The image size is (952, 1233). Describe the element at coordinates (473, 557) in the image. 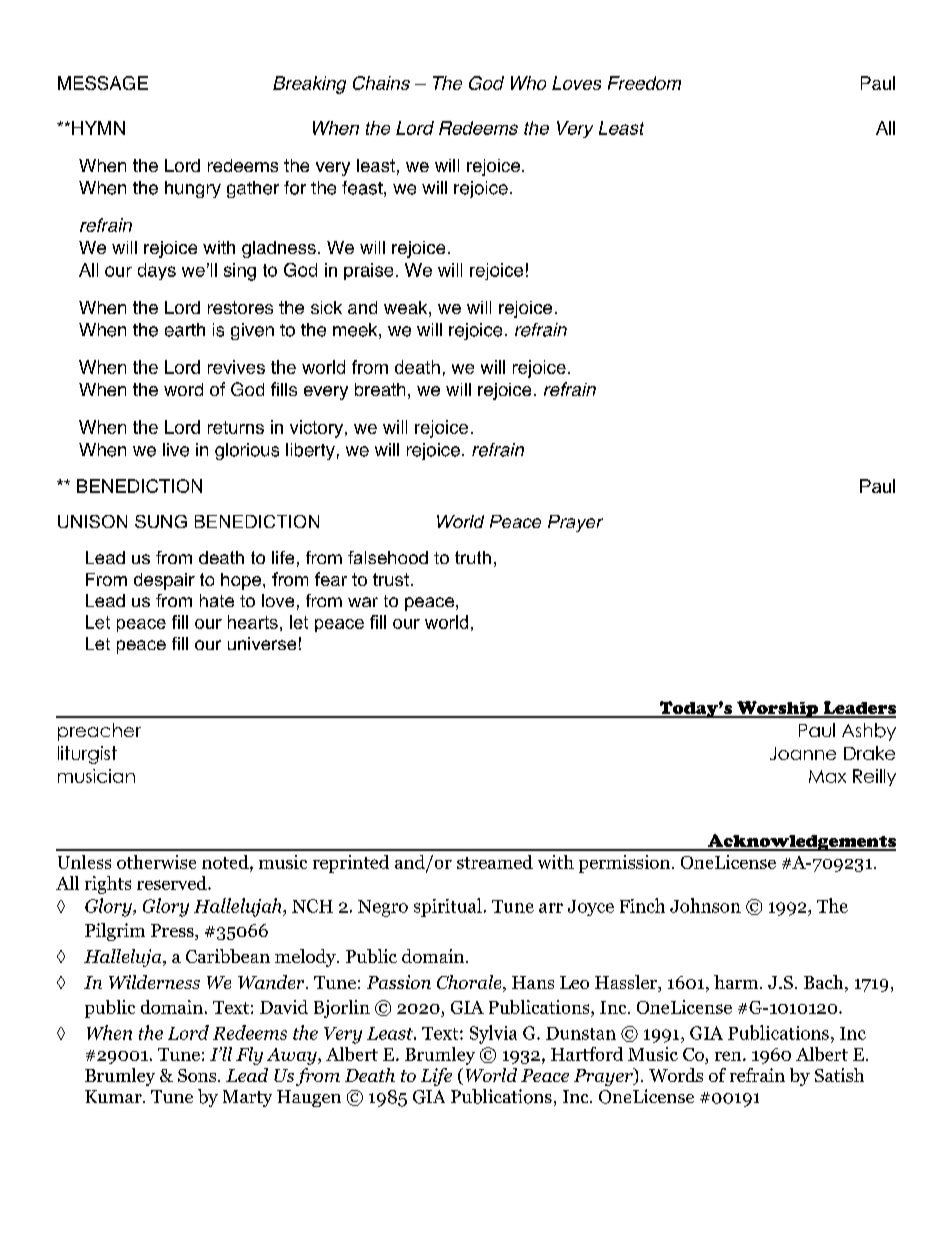

I see `truth` at that location.
